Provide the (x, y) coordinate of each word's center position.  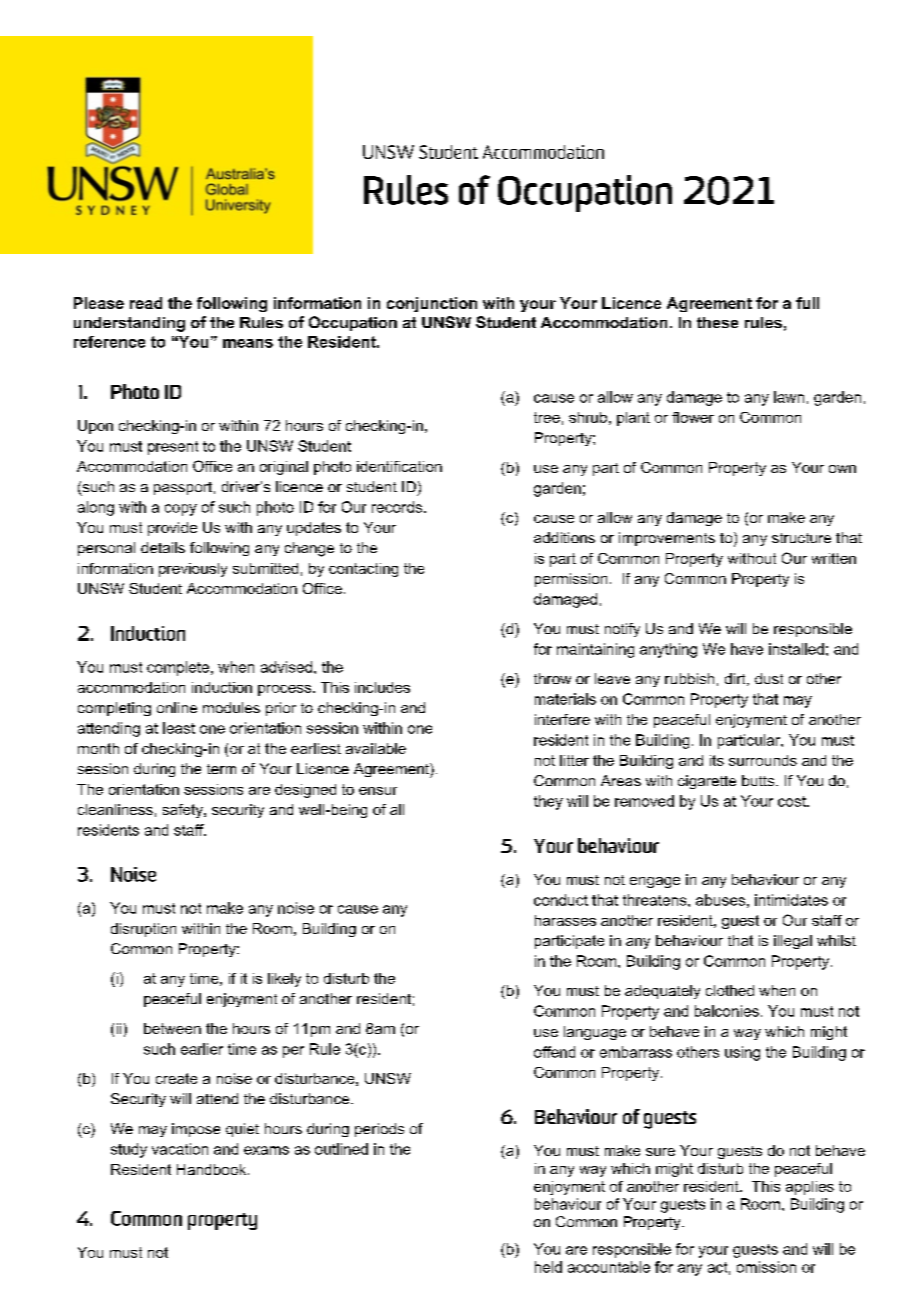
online (177, 707)
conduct (561, 900)
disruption (143, 930)
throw (552, 678)
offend (554, 1052)
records (398, 507)
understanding (129, 324)
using (742, 1053)
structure (801, 538)
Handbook (213, 1169)
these (717, 322)
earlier (202, 1049)
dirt (736, 679)
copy (181, 510)
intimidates (791, 900)
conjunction (432, 304)
